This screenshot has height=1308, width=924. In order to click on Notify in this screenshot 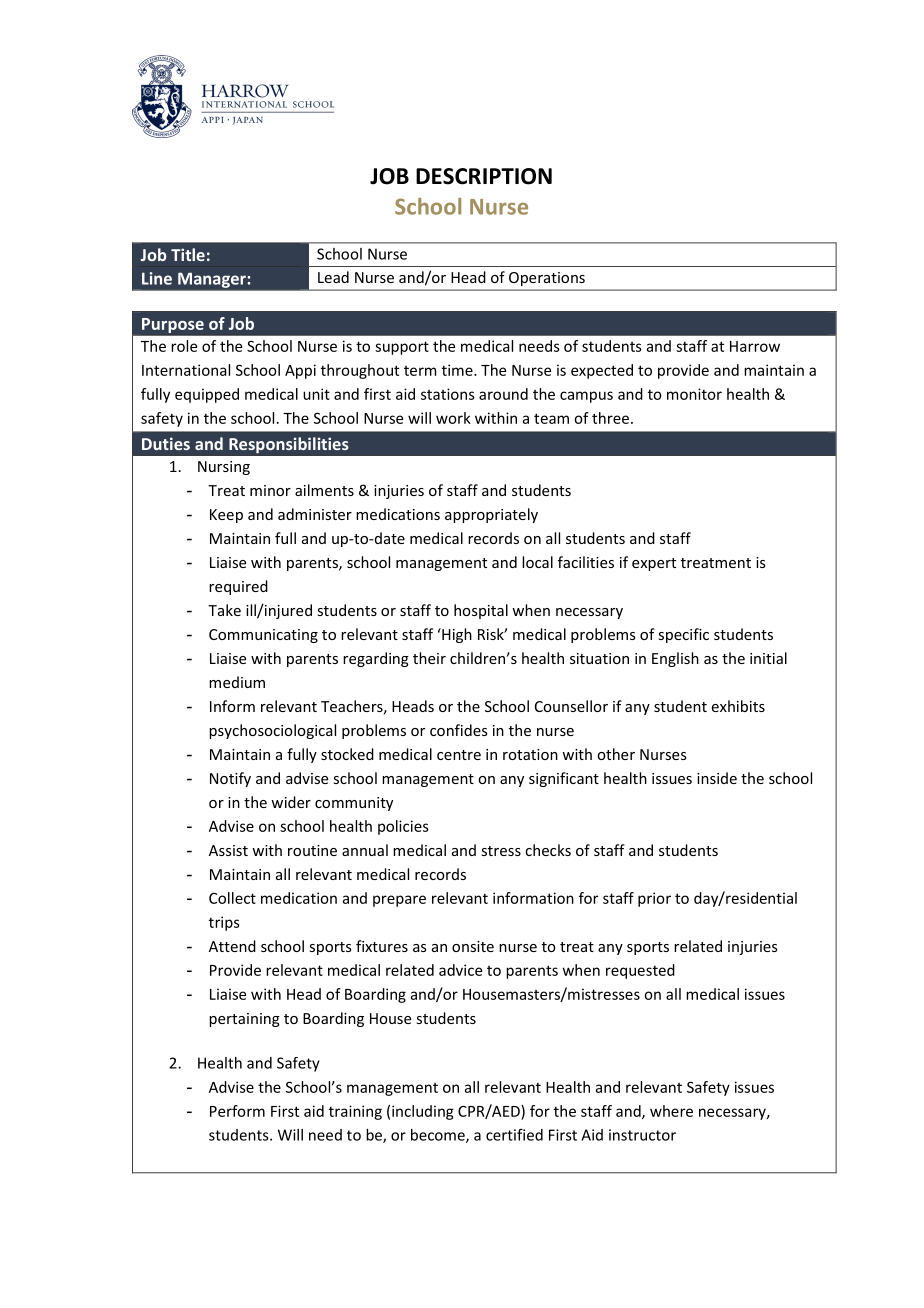, I will do `click(230, 779)`.
